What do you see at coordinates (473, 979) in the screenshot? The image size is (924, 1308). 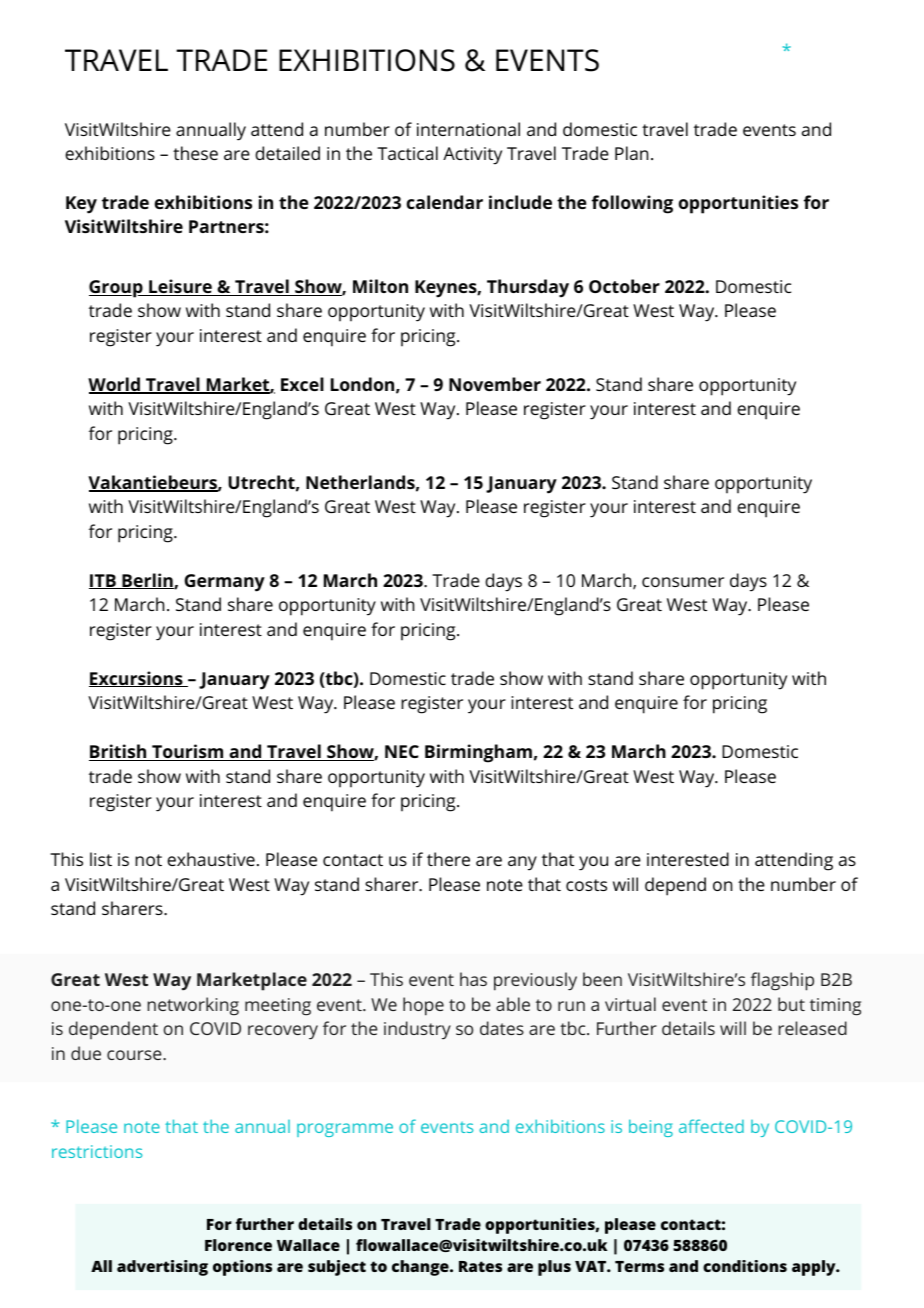 I see `has` at bounding box center [473, 979].
